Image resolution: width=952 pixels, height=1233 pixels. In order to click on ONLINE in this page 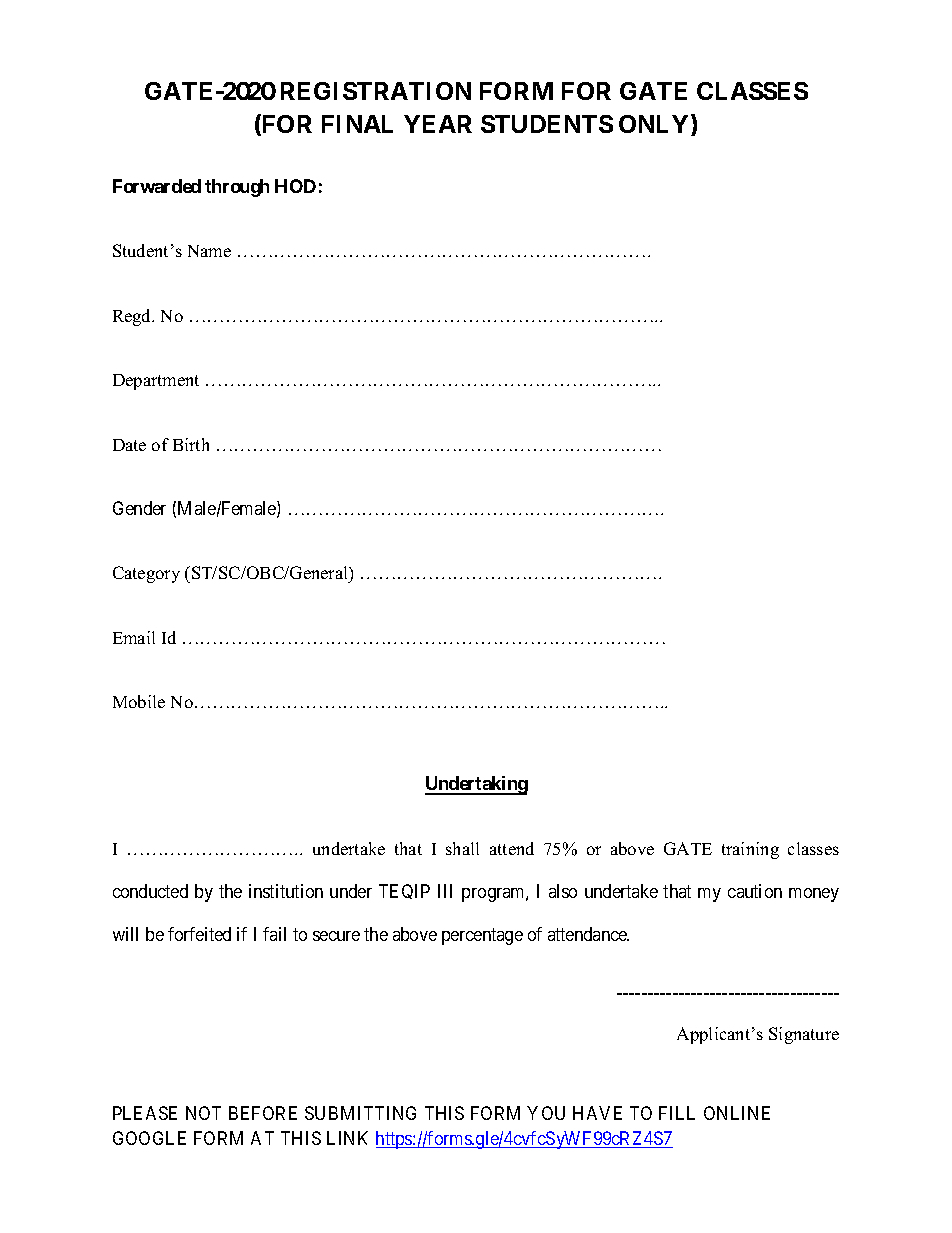, I will do `click(737, 1113)`.
